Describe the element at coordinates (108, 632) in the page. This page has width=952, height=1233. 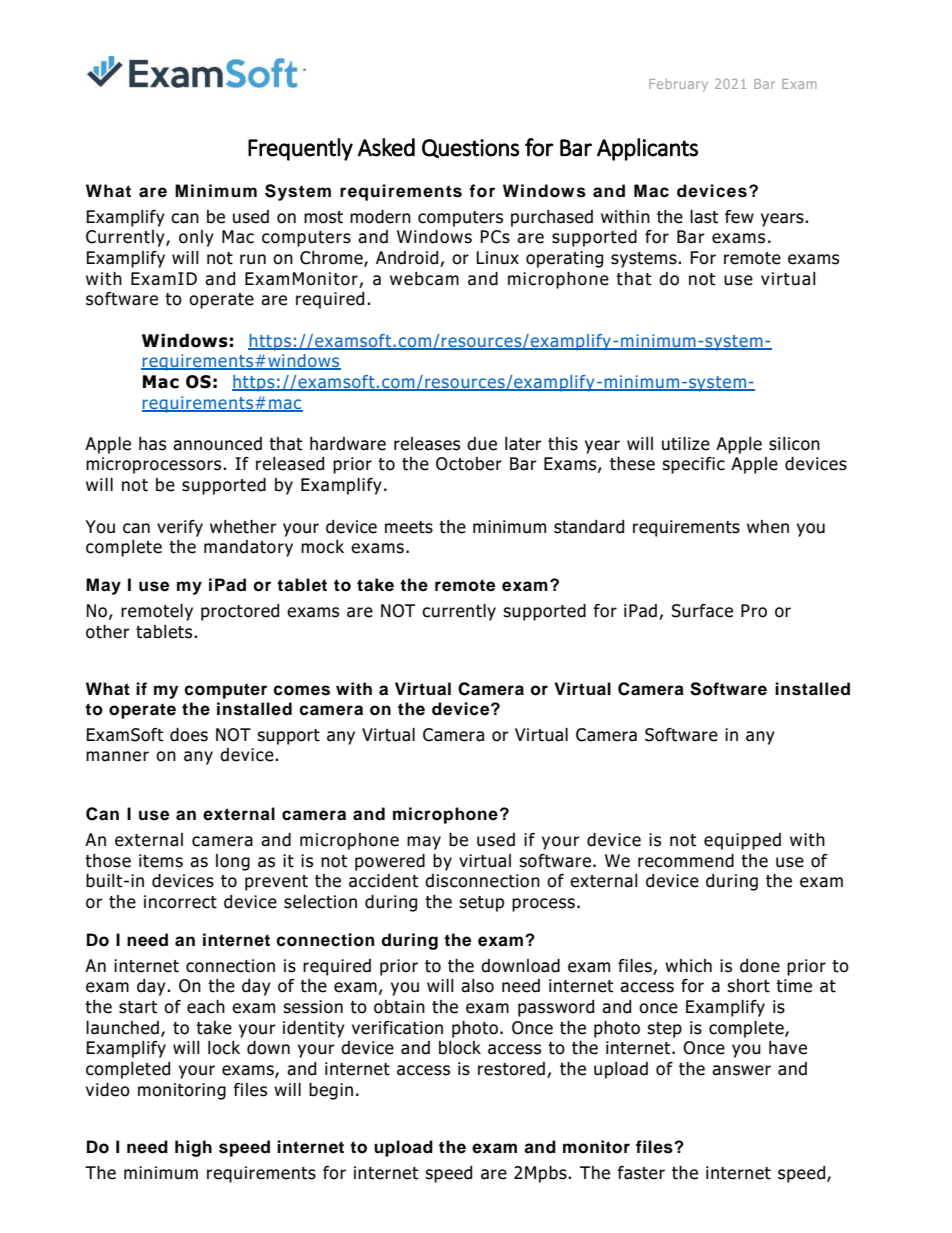
I see `other` at that location.
